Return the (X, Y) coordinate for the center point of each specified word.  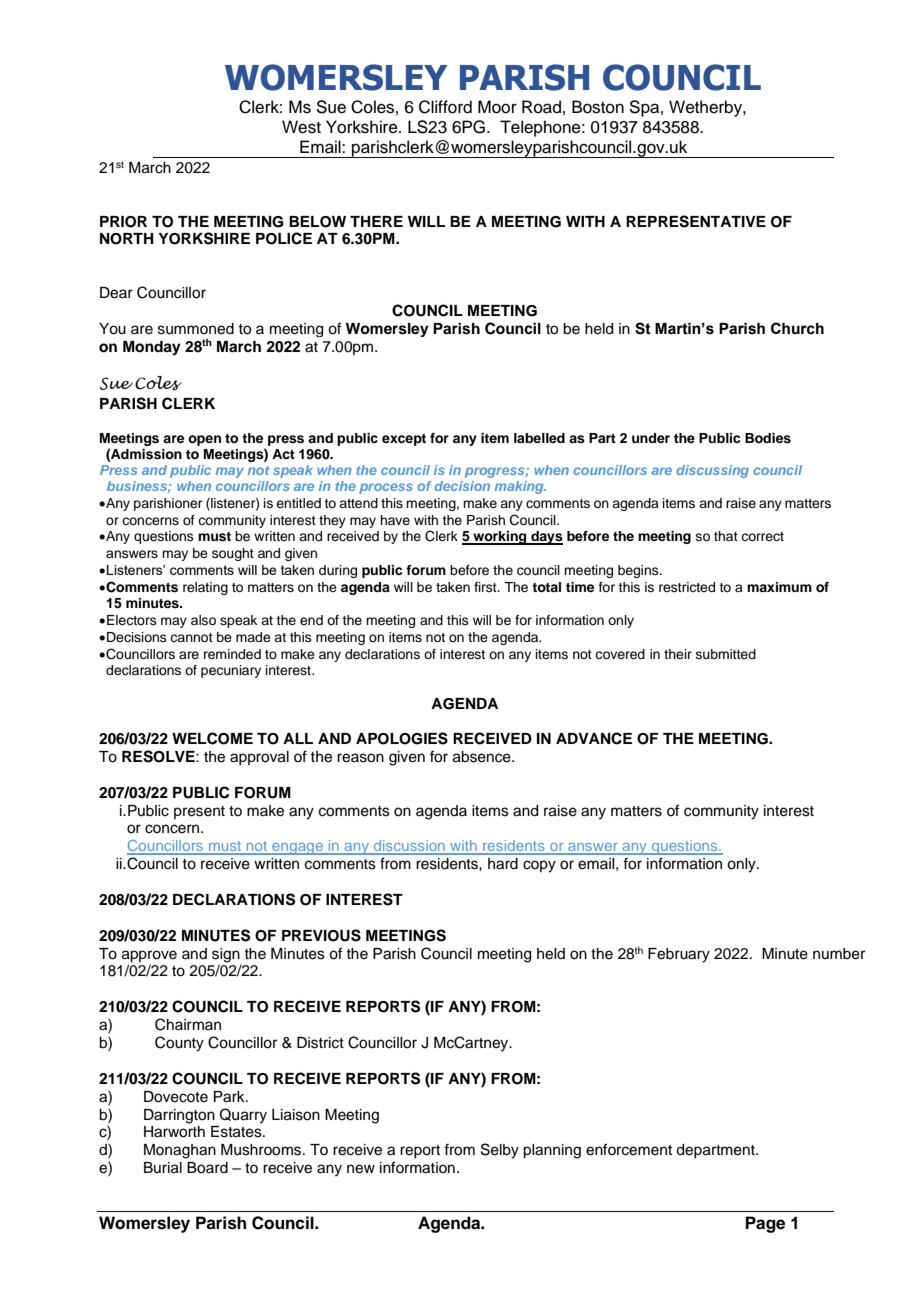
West (301, 127)
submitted (726, 654)
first (486, 587)
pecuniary (231, 671)
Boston (598, 107)
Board (207, 1168)
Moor (497, 107)
